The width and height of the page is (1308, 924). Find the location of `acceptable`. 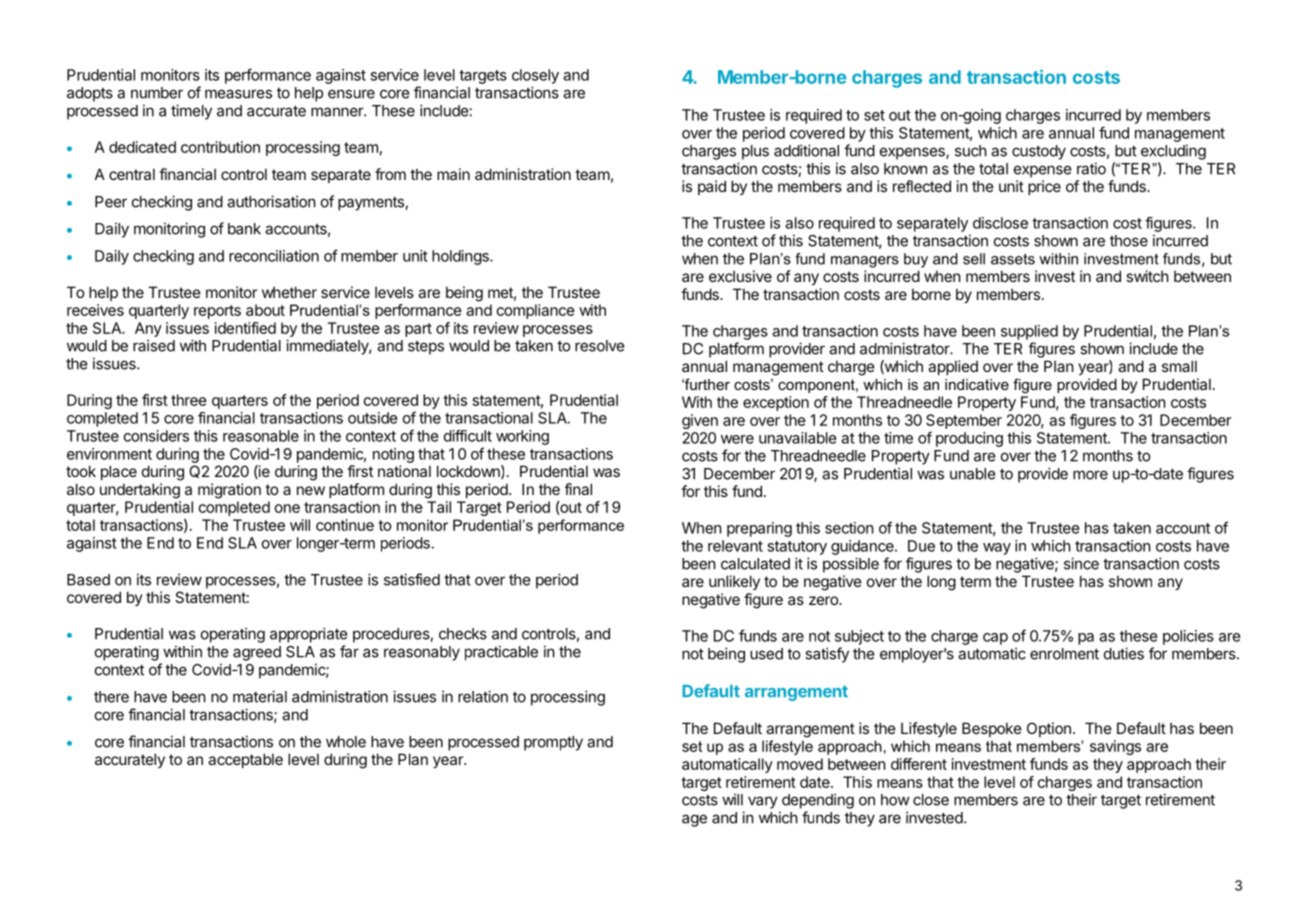

acceptable is located at coordinates (245, 760).
